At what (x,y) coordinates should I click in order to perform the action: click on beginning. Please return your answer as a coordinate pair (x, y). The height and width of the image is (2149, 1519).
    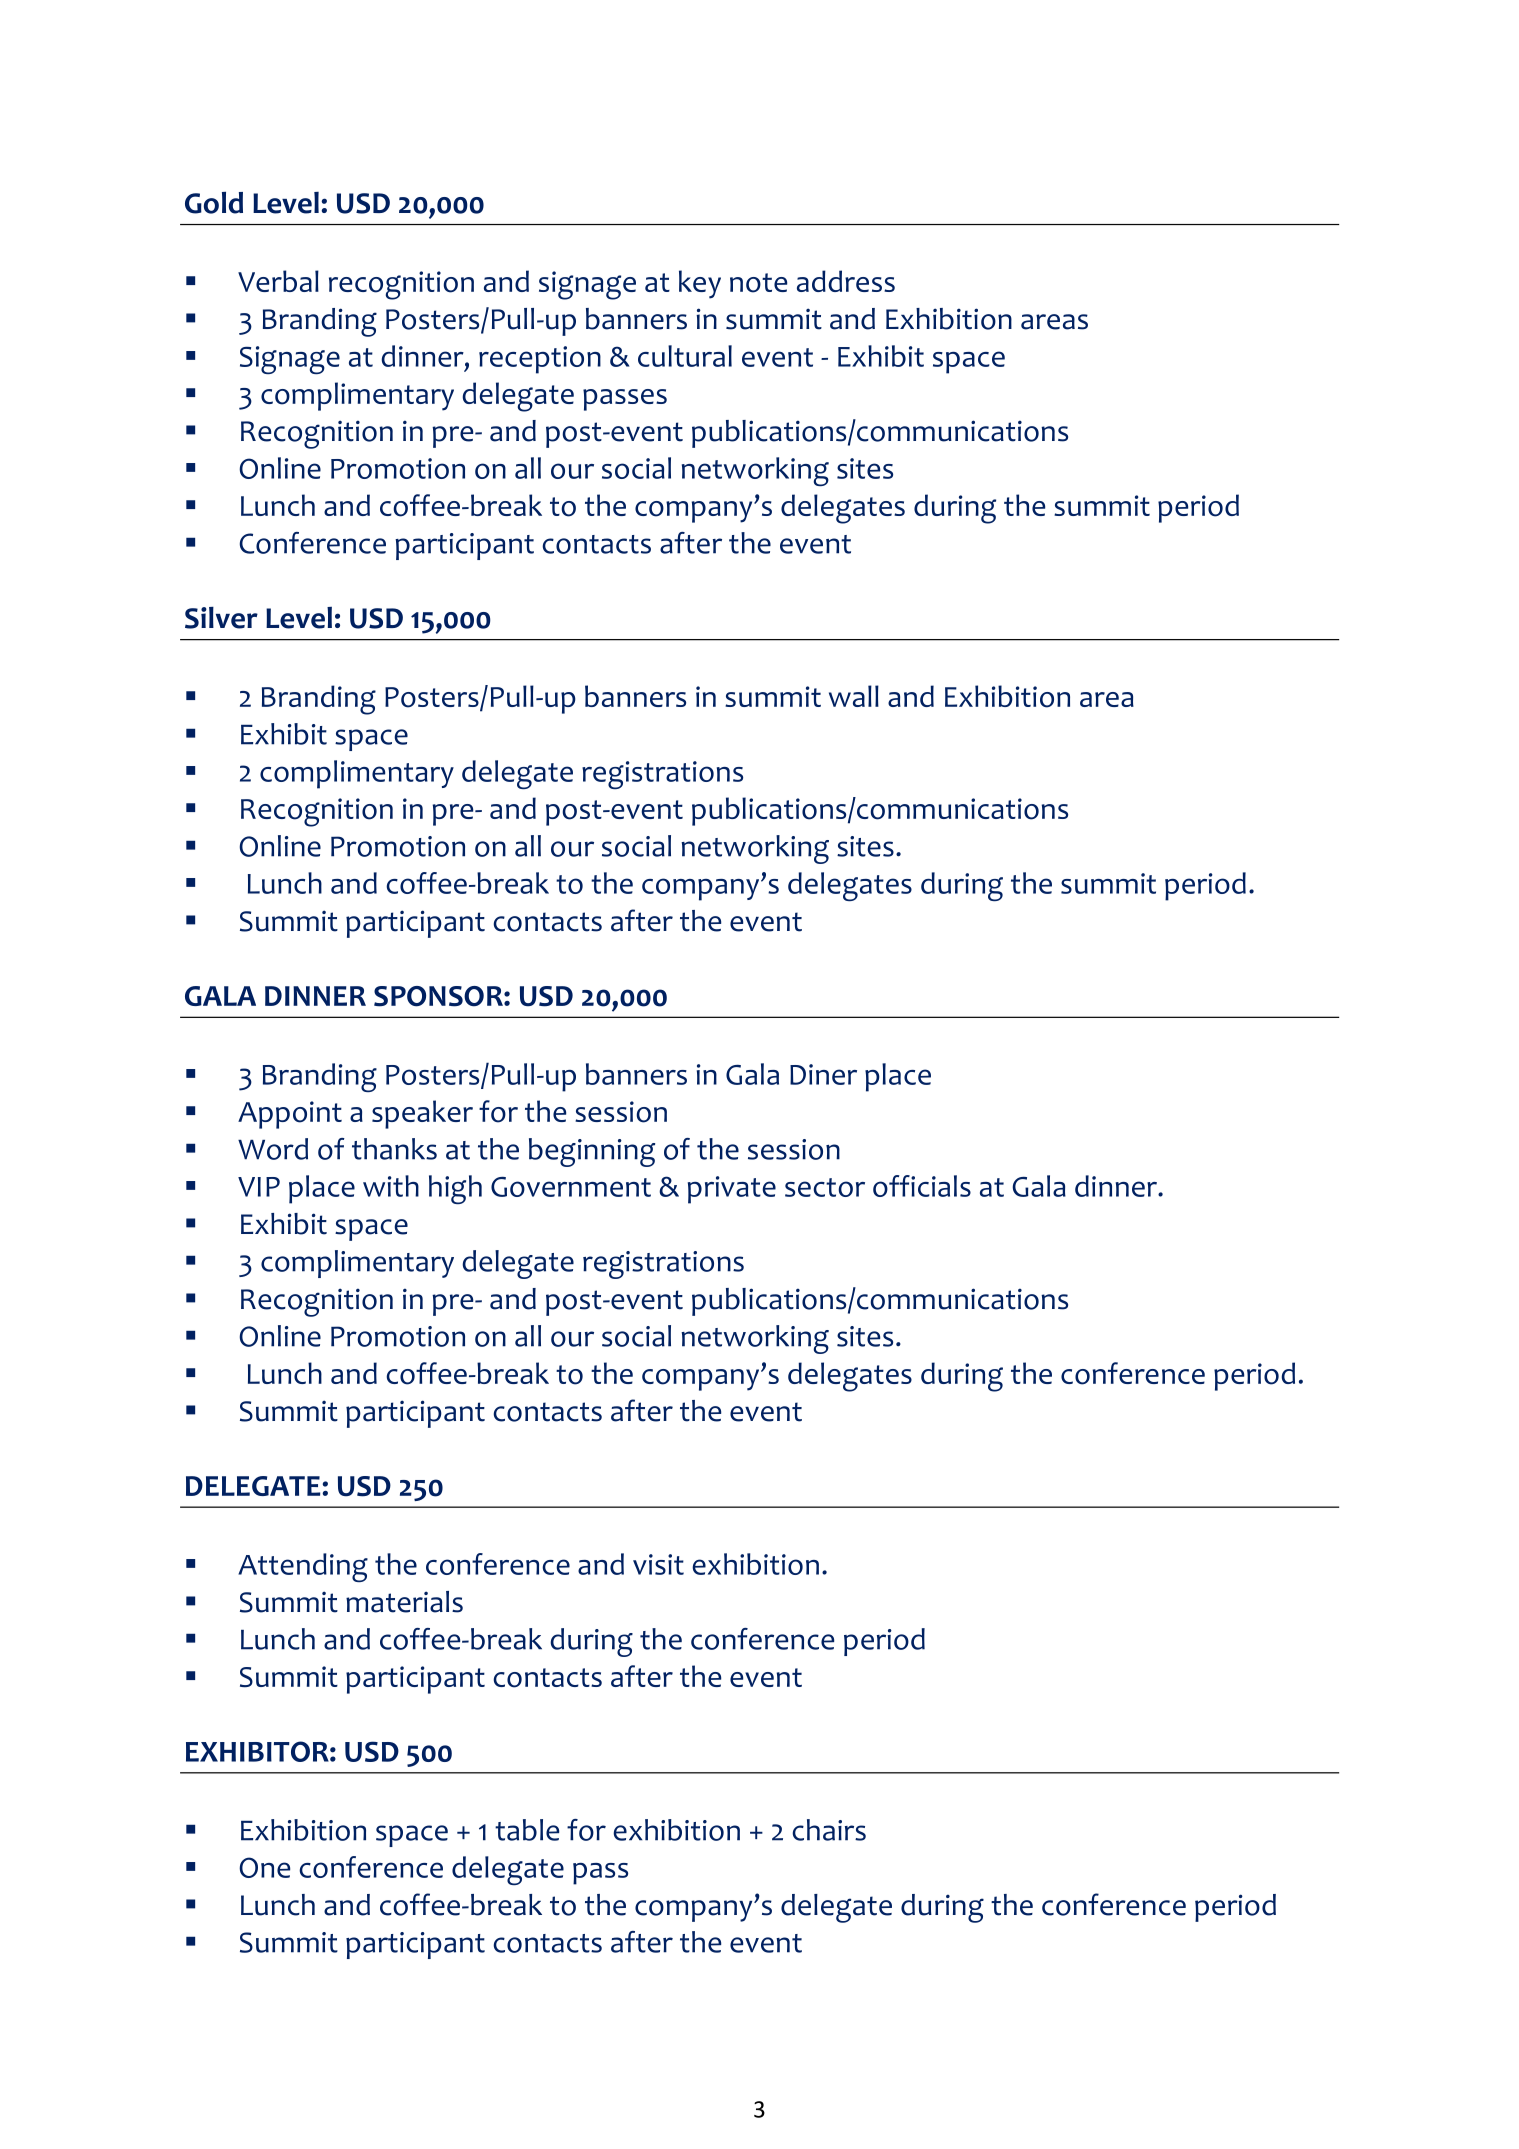
    Looking at the image, I should click on (592, 1152).
